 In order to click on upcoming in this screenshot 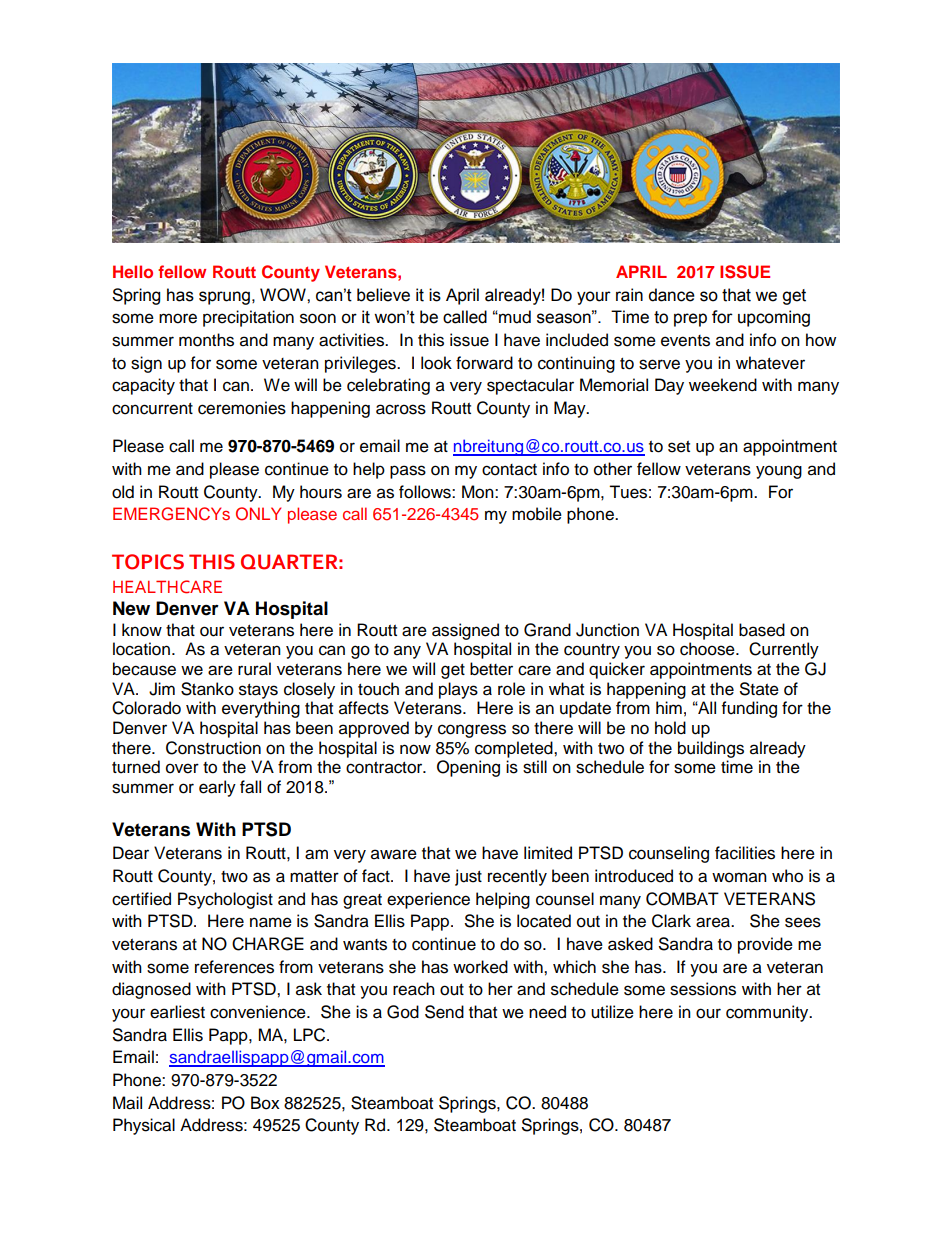, I will do `click(774, 318)`.
